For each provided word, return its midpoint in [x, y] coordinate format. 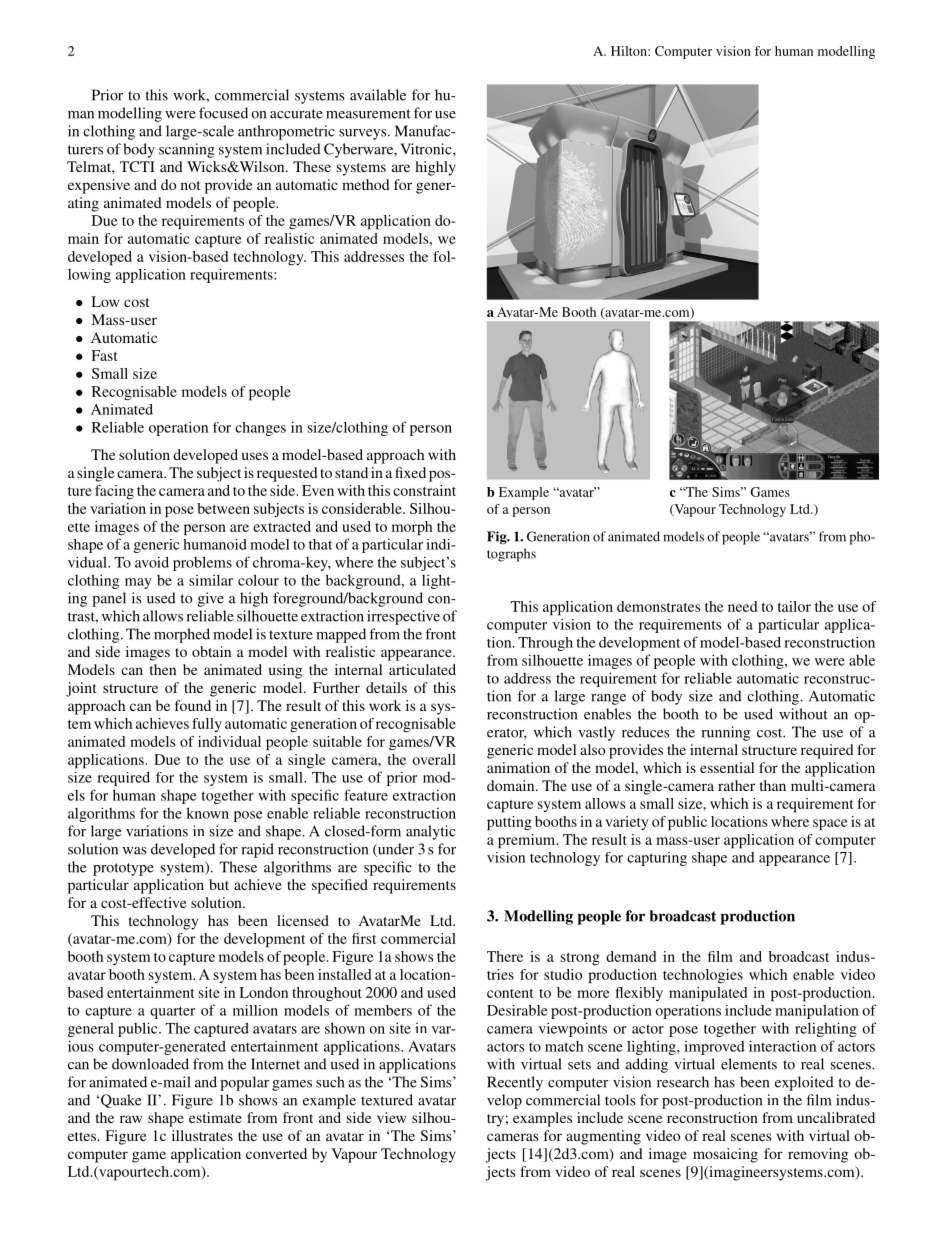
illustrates [202, 1135]
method [366, 184]
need [742, 606]
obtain [211, 651]
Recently [515, 1083]
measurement [368, 114]
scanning [187, 150]
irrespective [403, 617]
